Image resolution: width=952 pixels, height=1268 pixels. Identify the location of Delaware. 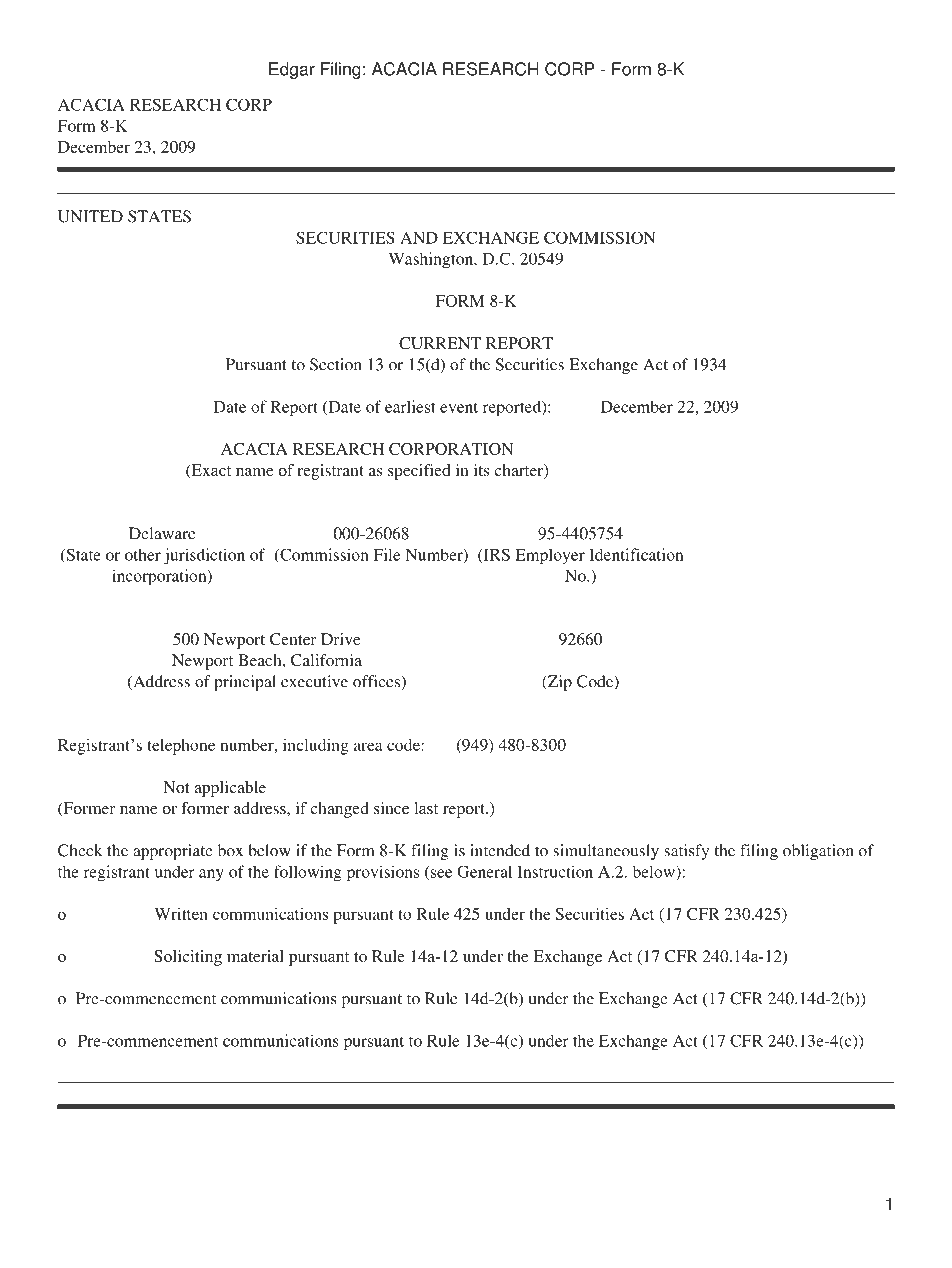
(162, 533).
